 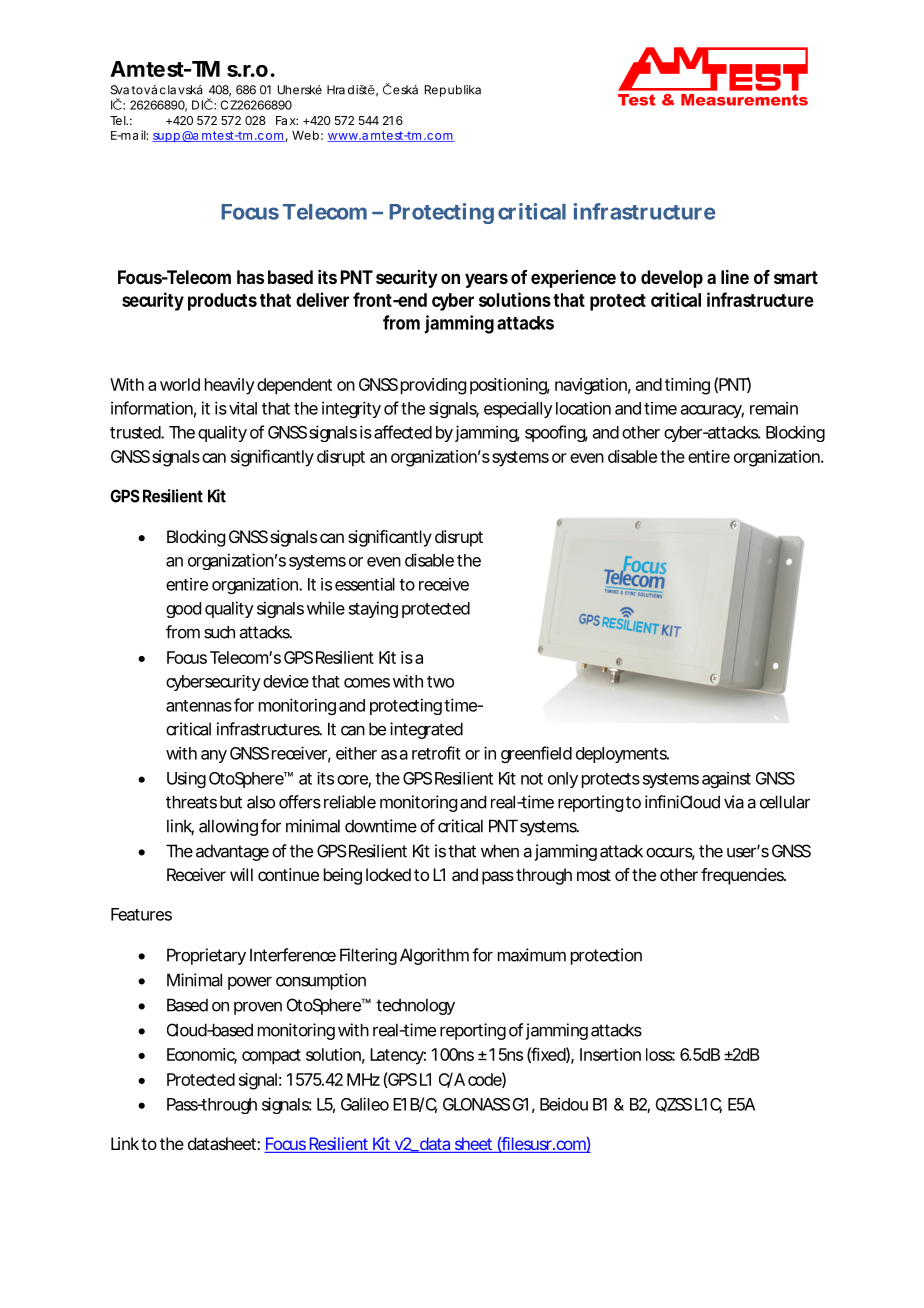 What do you see at coordinates (440, 682) in the screenshot?
I see `two` at bounding box center [440, 682].
